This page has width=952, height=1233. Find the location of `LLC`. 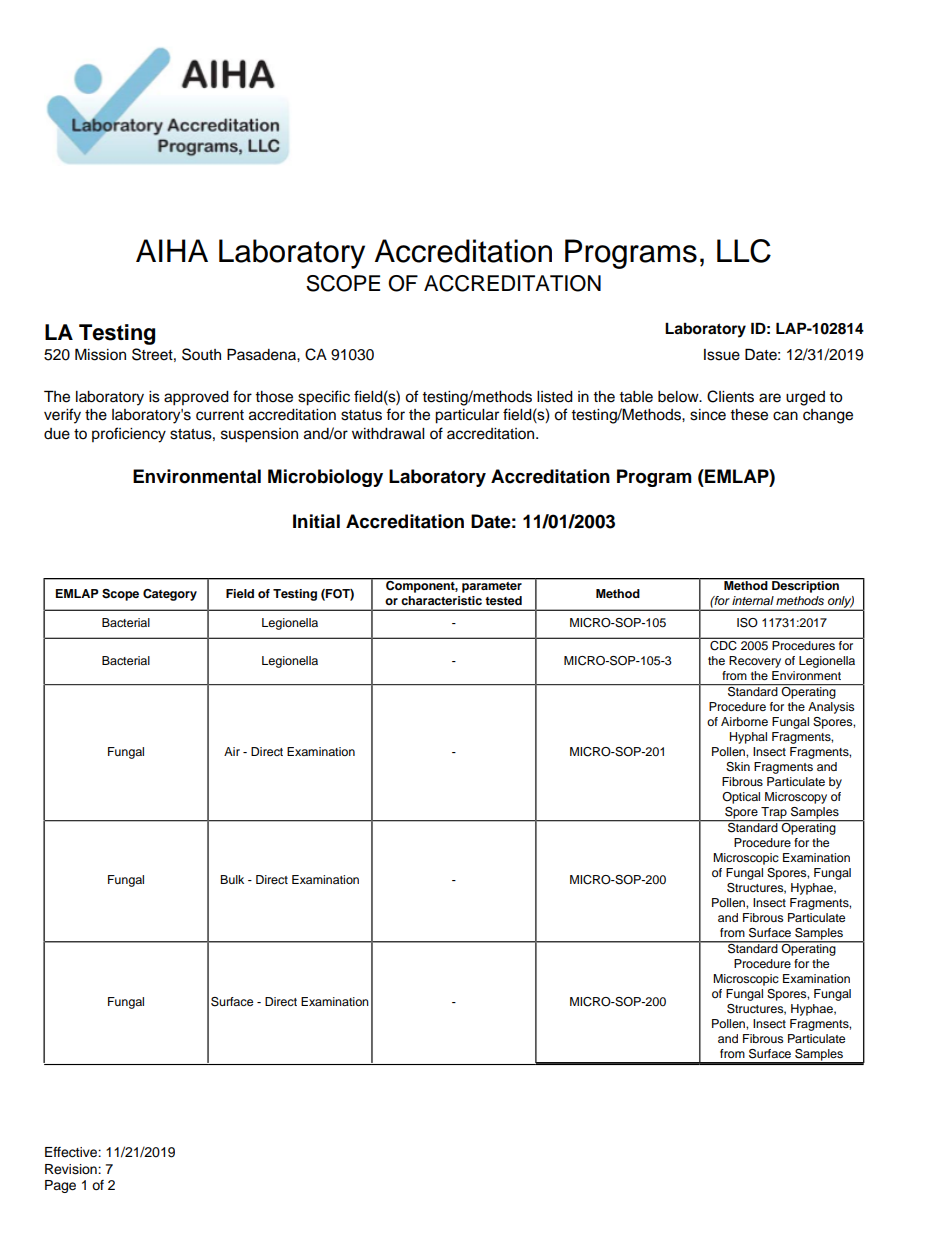

LLC is located at coordinates (744, 251).
